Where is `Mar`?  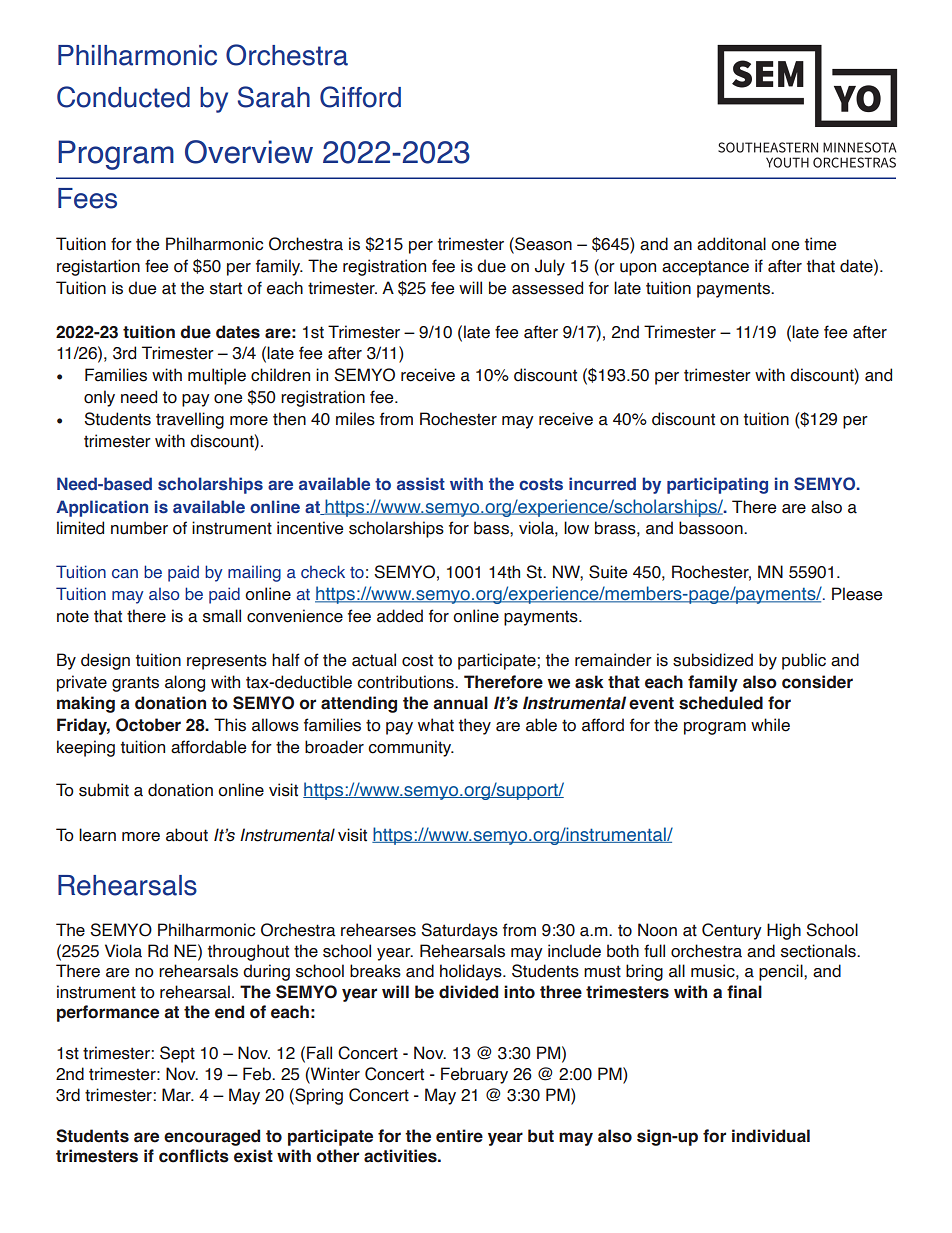 Mar is located at coordinates (177, 1095).
